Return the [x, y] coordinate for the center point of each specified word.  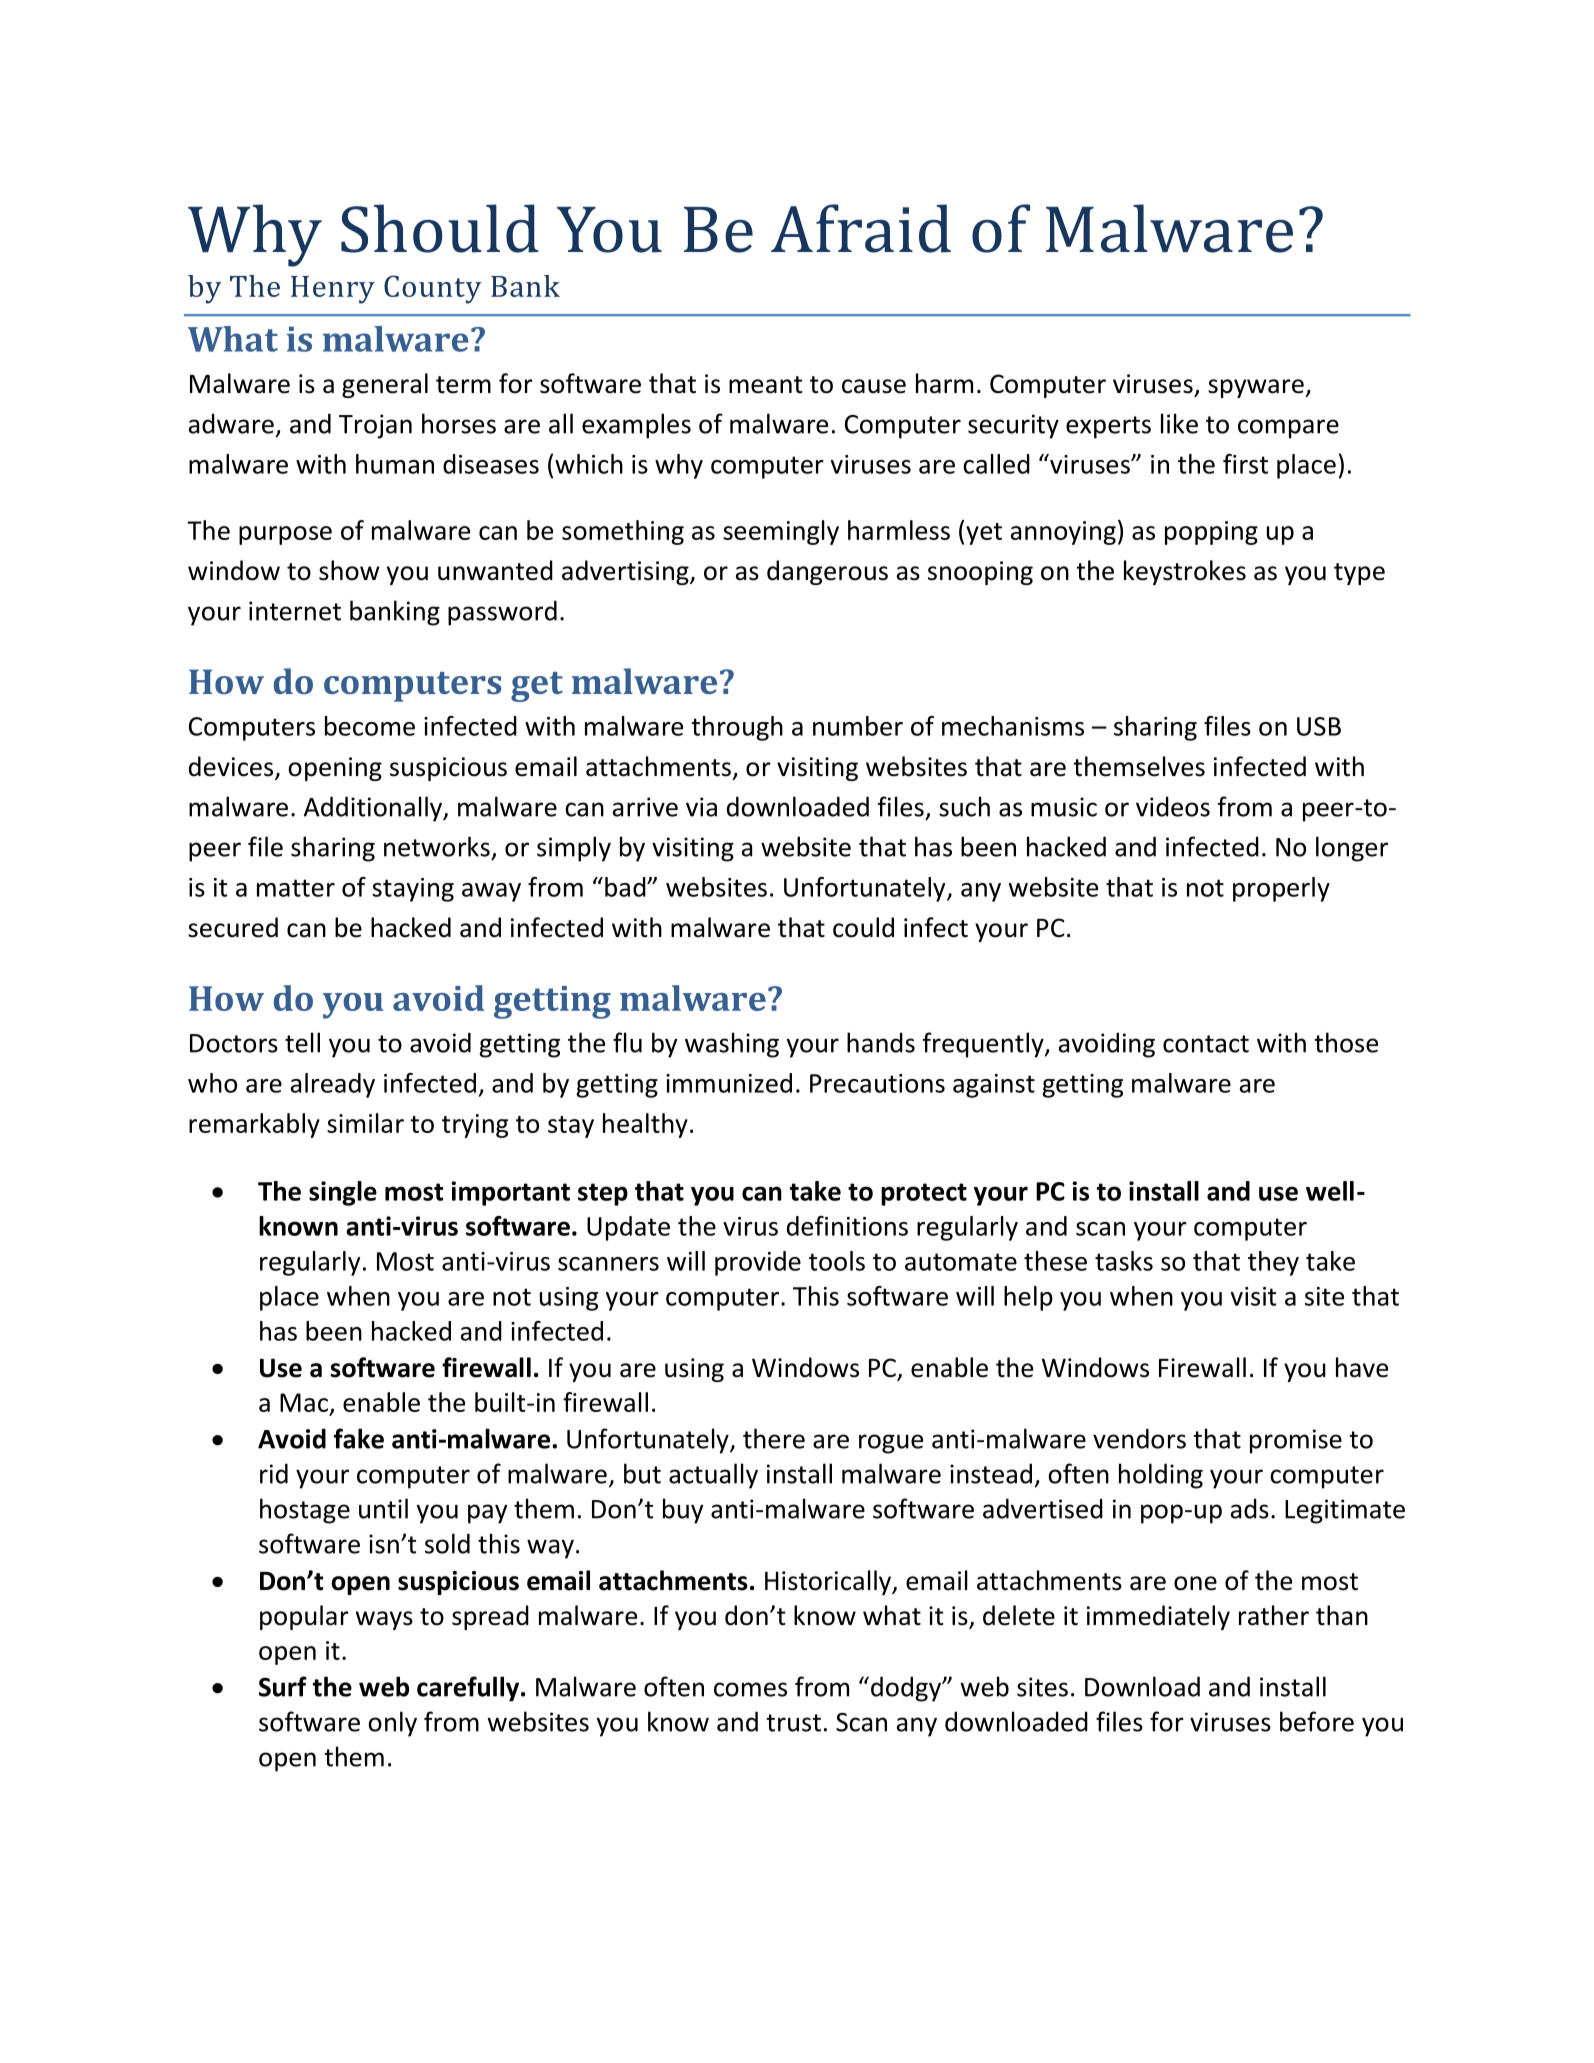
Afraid [861, 228]
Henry [333, 290]
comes [750, 1689]
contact [1206, 1044]
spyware [1257, 388]
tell [302, 1042]
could [863, 927]
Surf [283, 1686]
